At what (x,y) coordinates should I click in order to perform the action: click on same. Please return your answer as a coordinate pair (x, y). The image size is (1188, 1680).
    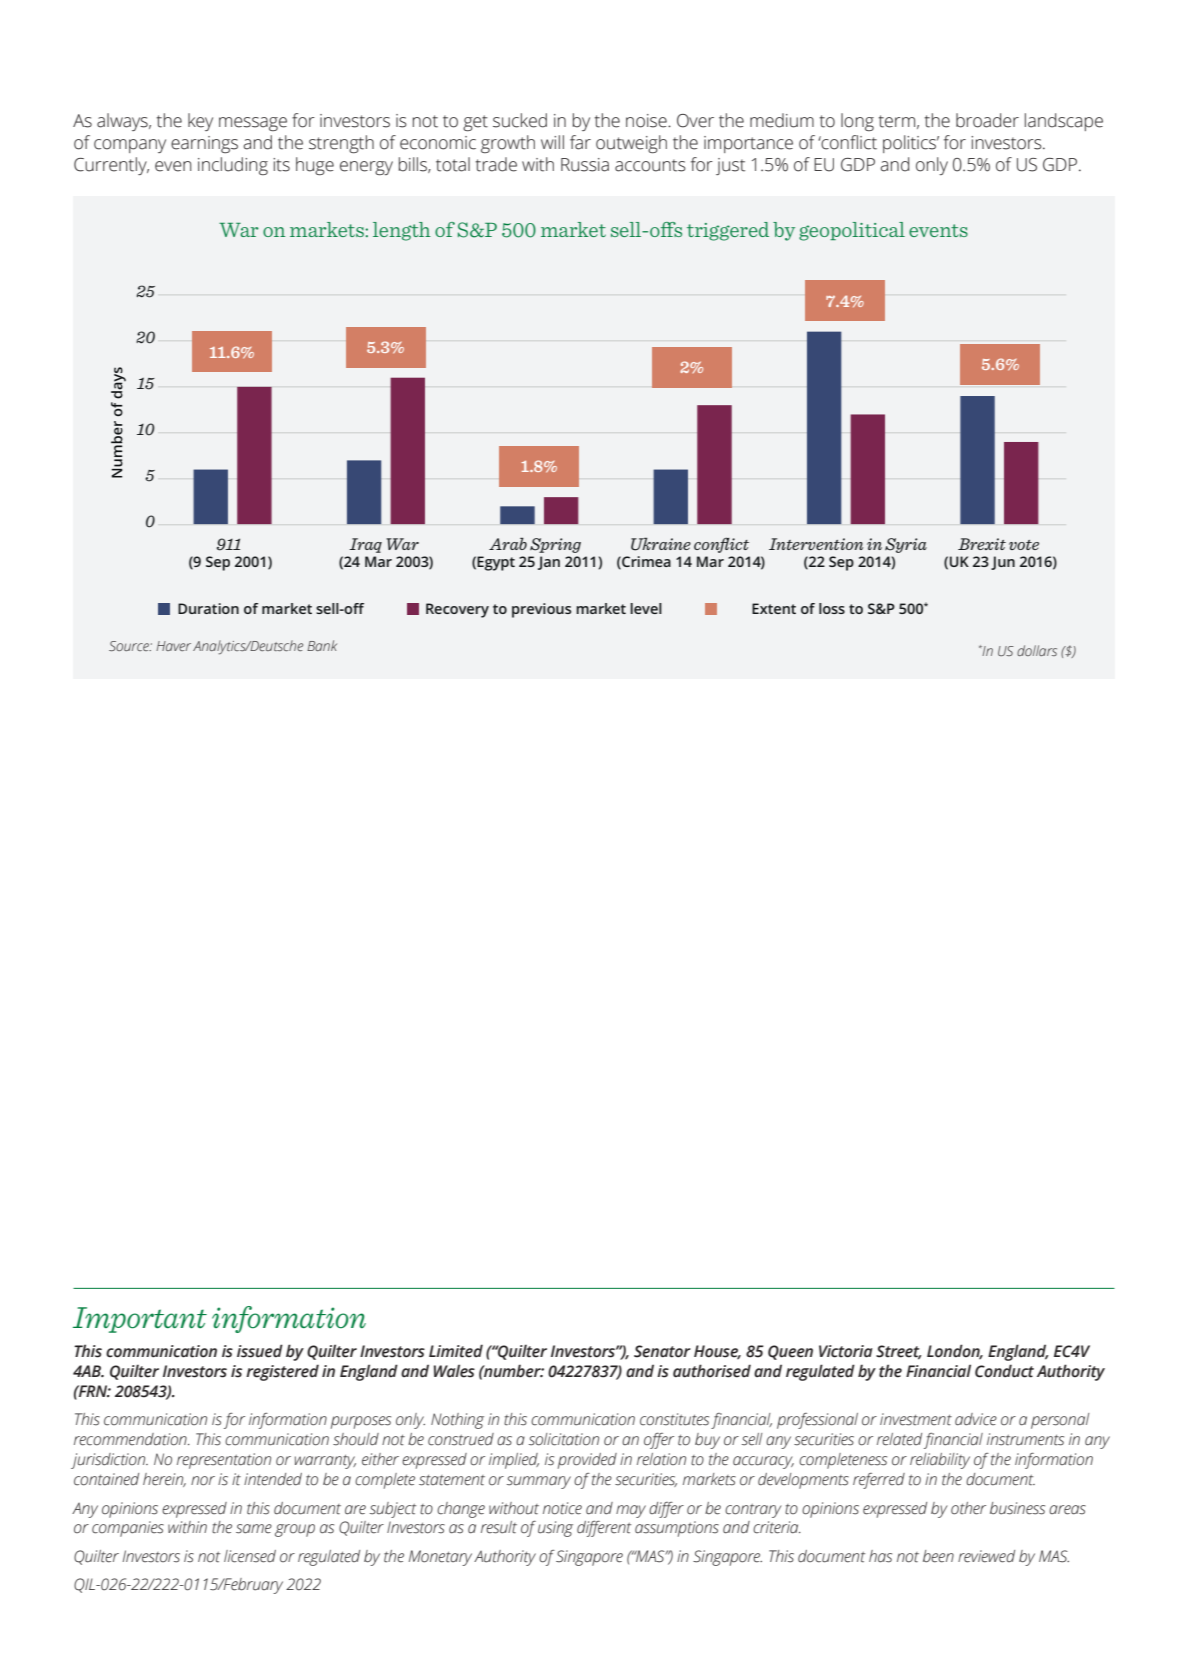
    Looking at the image, I should click on (254, 1529).
